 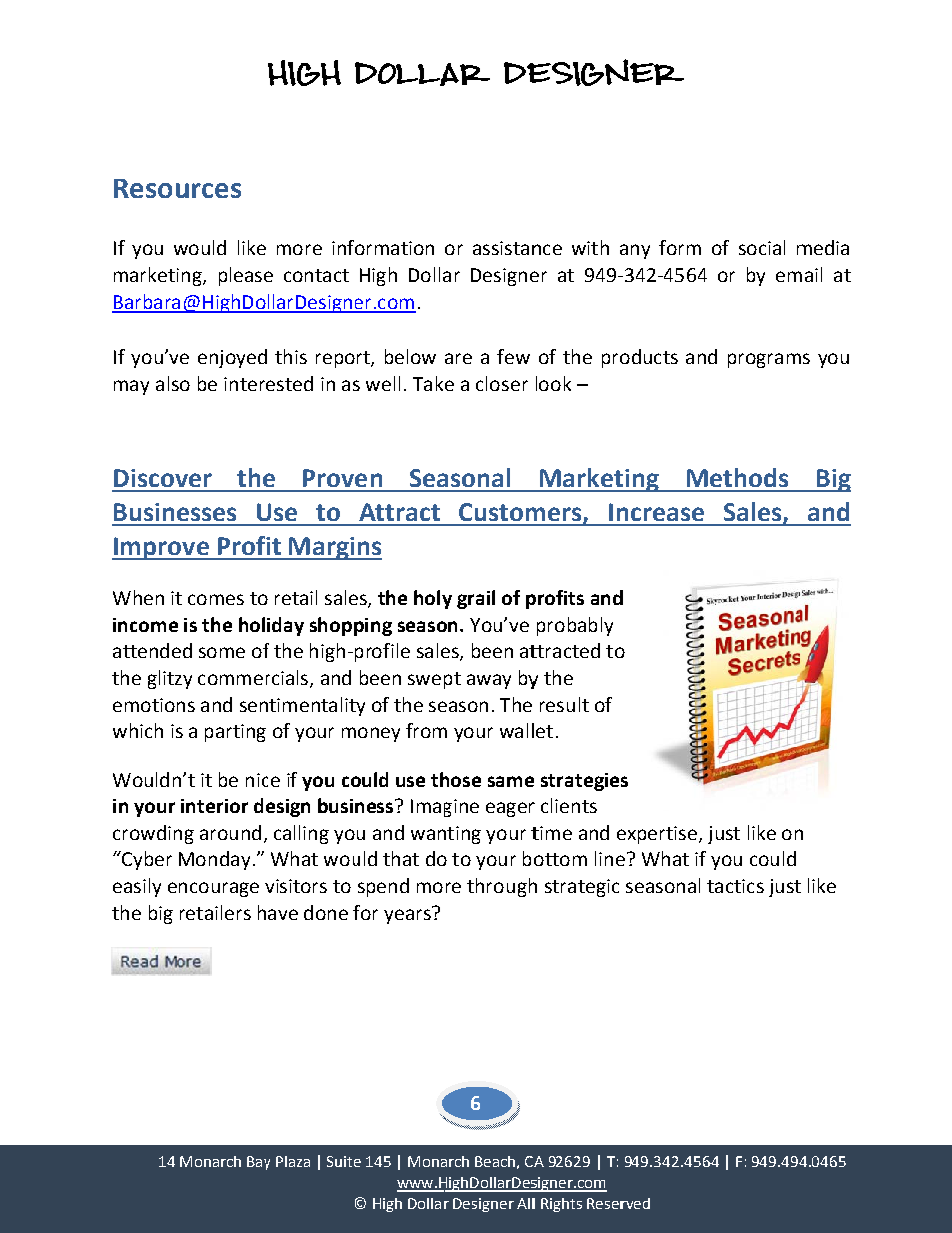 What do you see at coordinates (246, 276) in the screenshot?
I see `please` at bounding box center [246, 276].
